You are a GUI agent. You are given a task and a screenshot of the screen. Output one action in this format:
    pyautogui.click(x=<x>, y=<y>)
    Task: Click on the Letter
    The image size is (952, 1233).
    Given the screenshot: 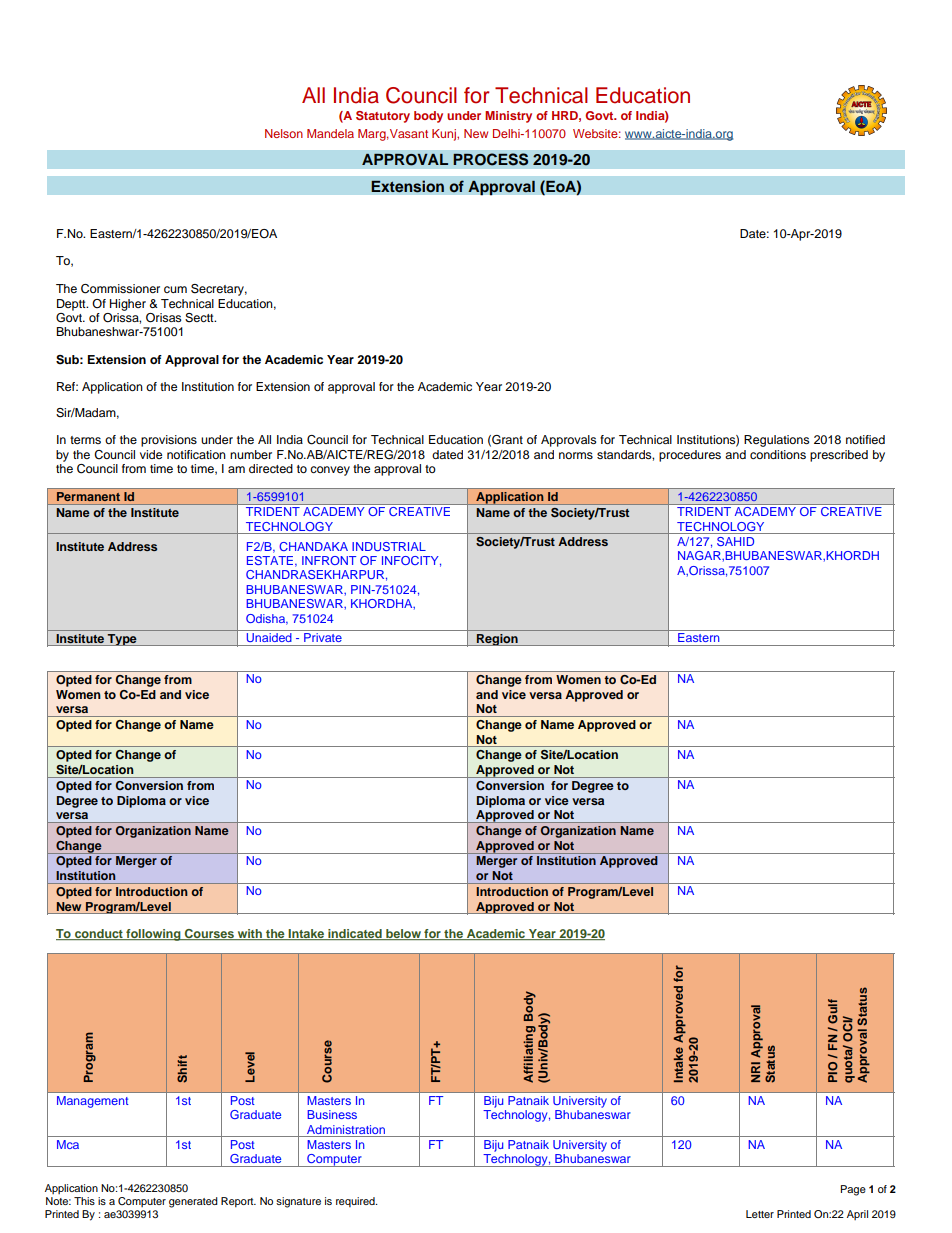 What is the action you would take?
    pyautogui.click(x=760, y=1214)
